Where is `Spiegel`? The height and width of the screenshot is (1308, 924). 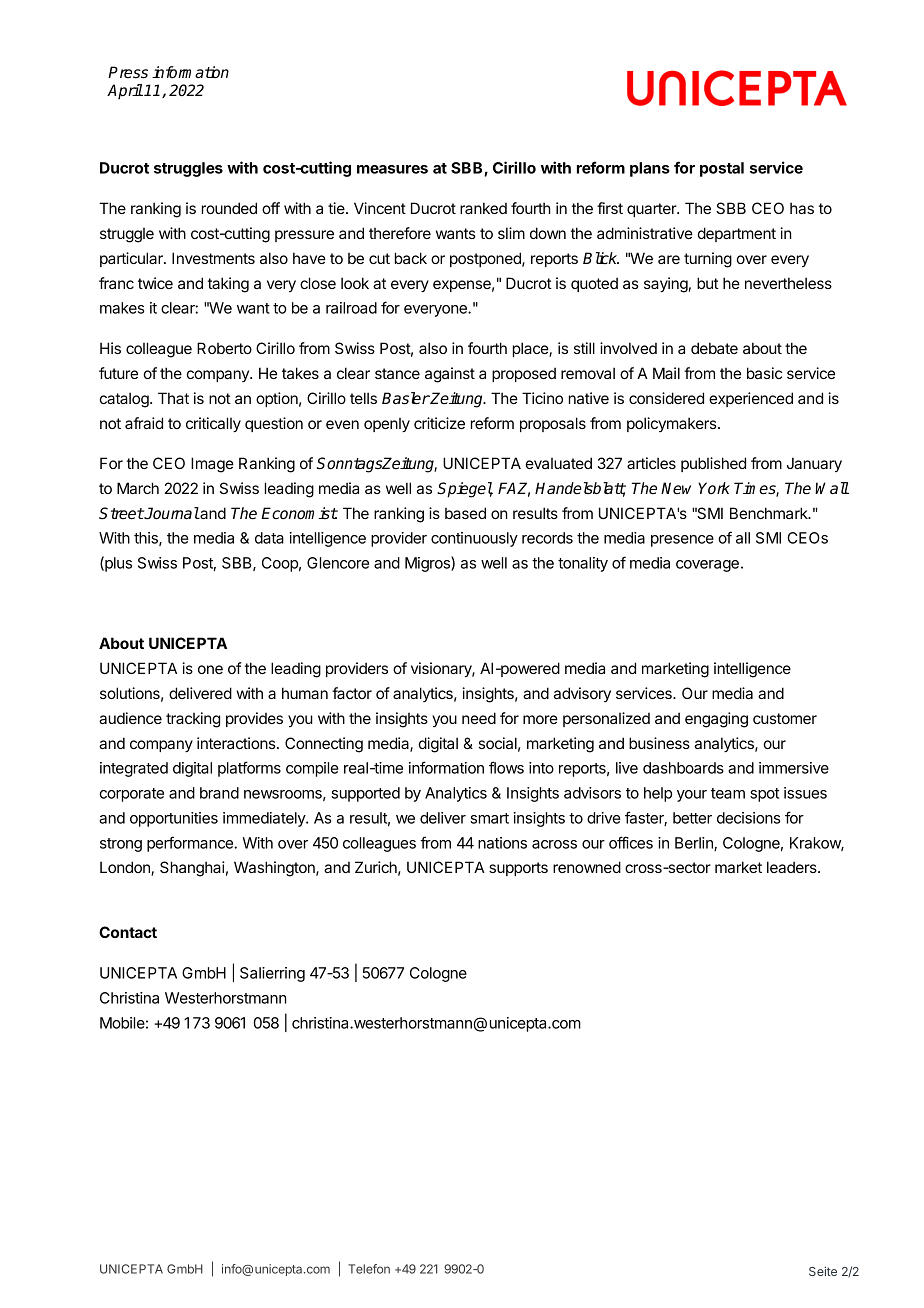 Spiegel is located at coordinates (465, 490).
